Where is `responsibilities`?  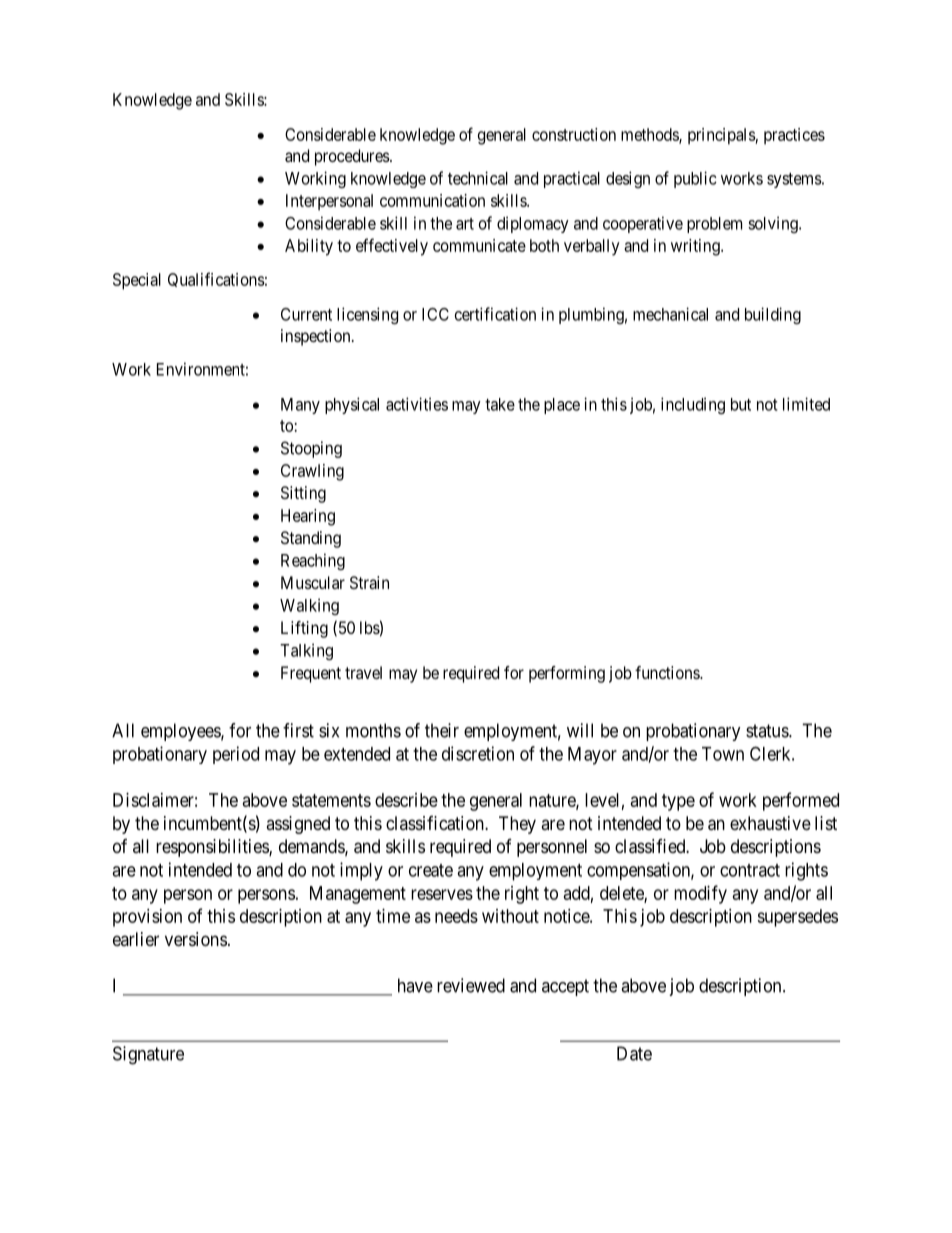
responsibilities is located at coordinates (213, 848).
